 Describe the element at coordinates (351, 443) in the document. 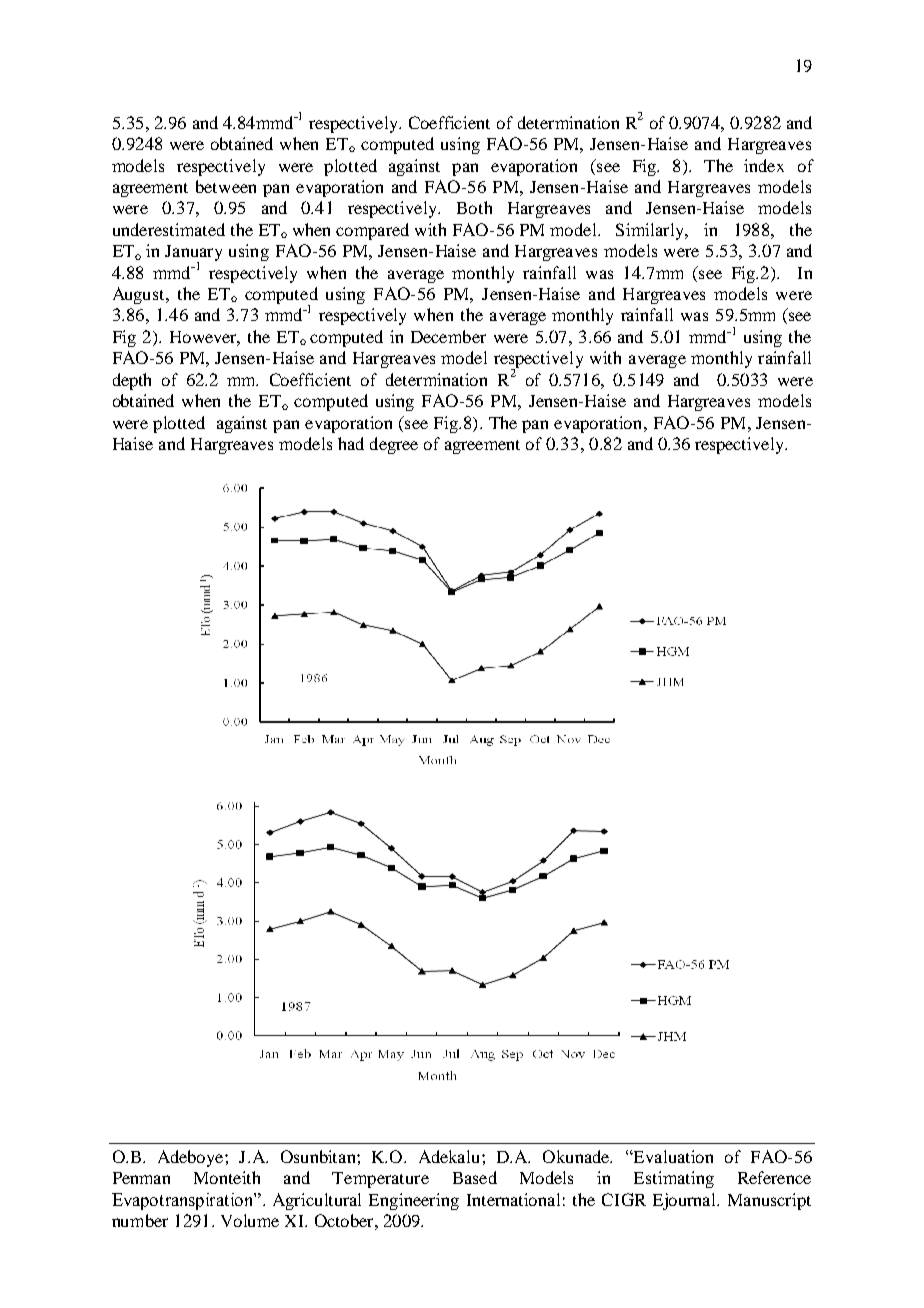

I see `had` at that location.
